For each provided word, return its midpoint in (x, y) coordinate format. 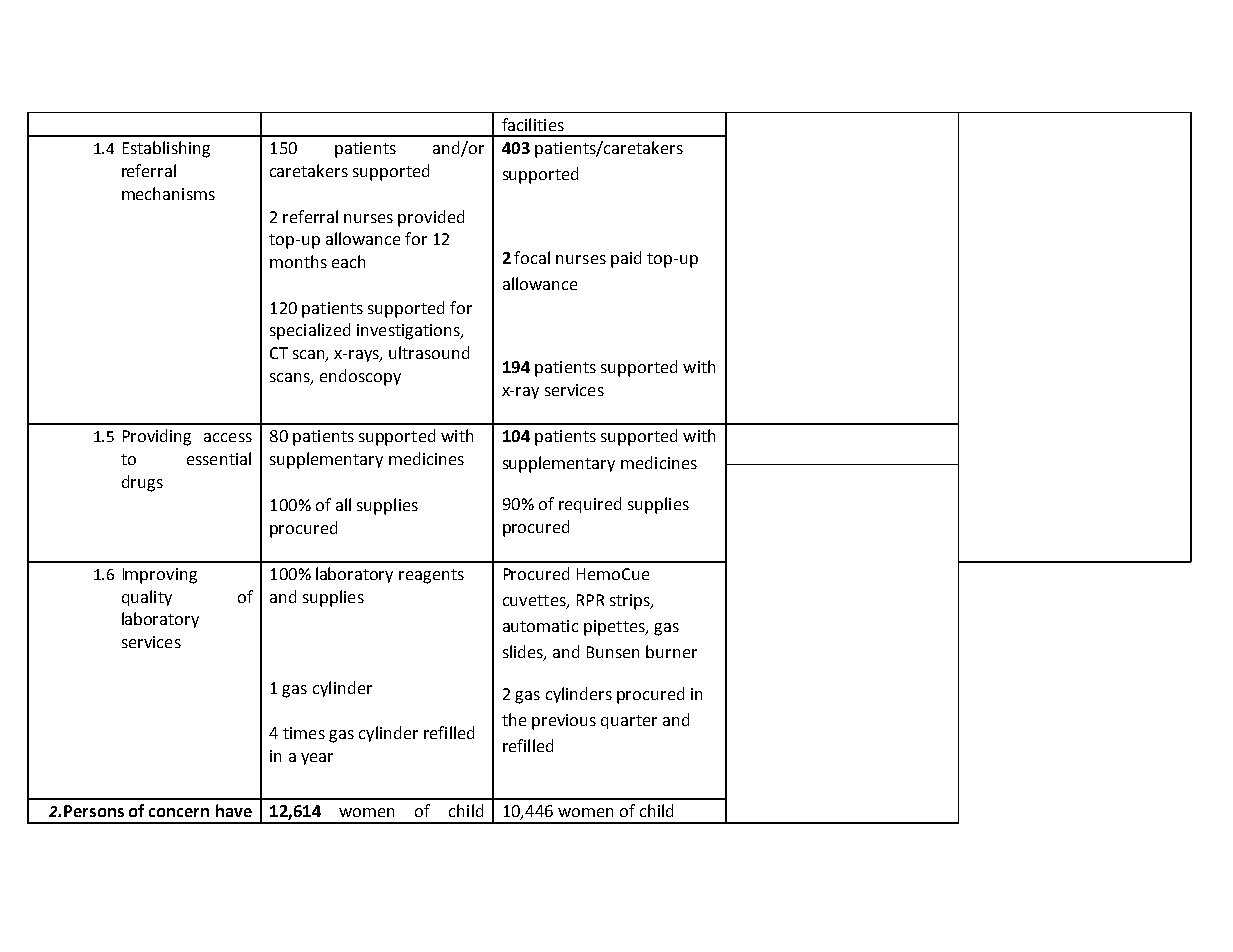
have (234, 810)
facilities (533, 124)
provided (431, 218)
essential (219, 458)
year (317, 759)
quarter (629, 722)
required (590, 505)
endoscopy (360, 377)
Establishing (166, 149)
